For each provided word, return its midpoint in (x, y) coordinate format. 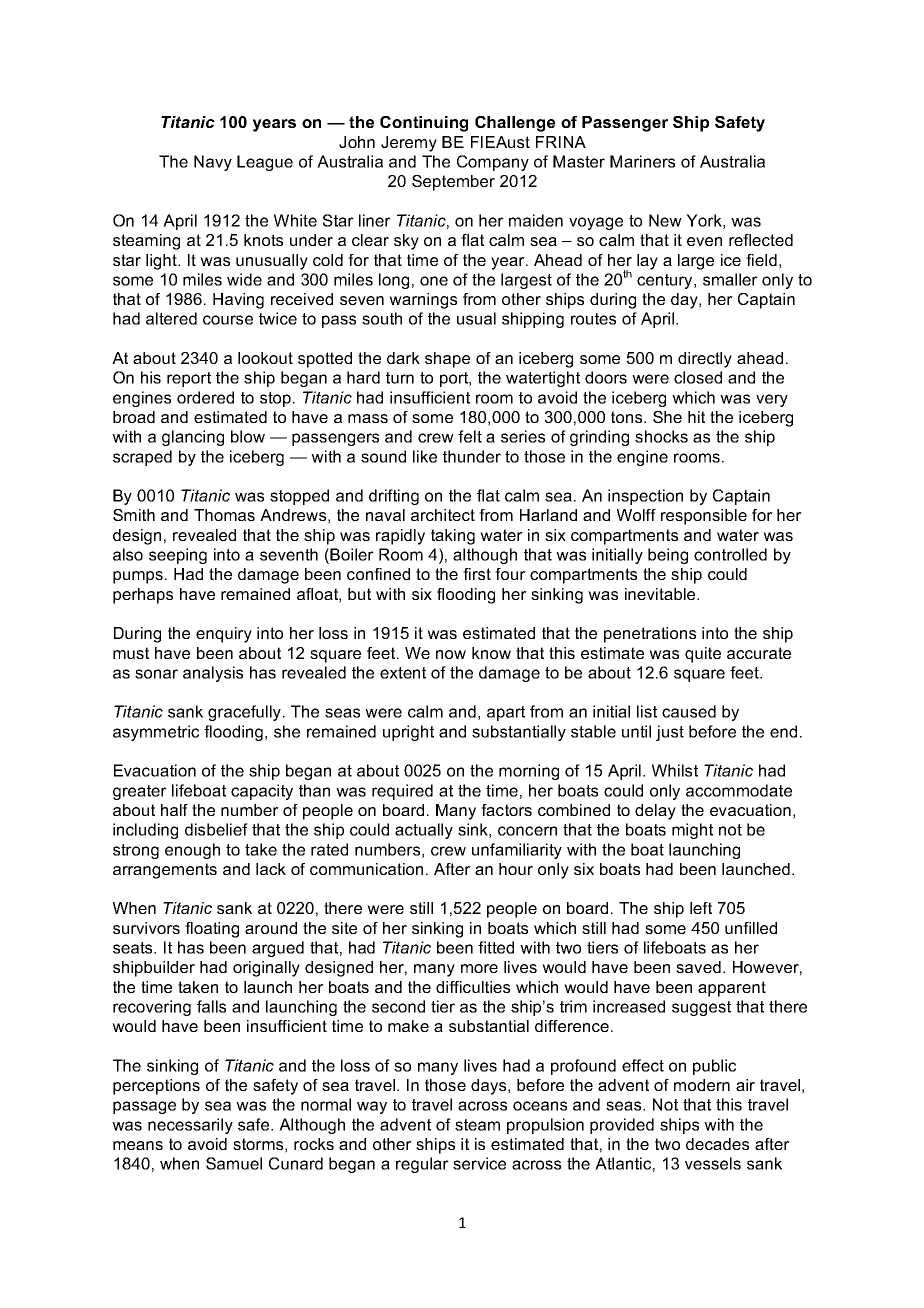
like (425, 456)
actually (424, 831)
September (453, 183)
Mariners (642, 161)
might (692, 831)
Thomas (224, 515)
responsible (704, 517)
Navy (213, 163)
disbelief (216, 829)
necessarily (190, 1126)
